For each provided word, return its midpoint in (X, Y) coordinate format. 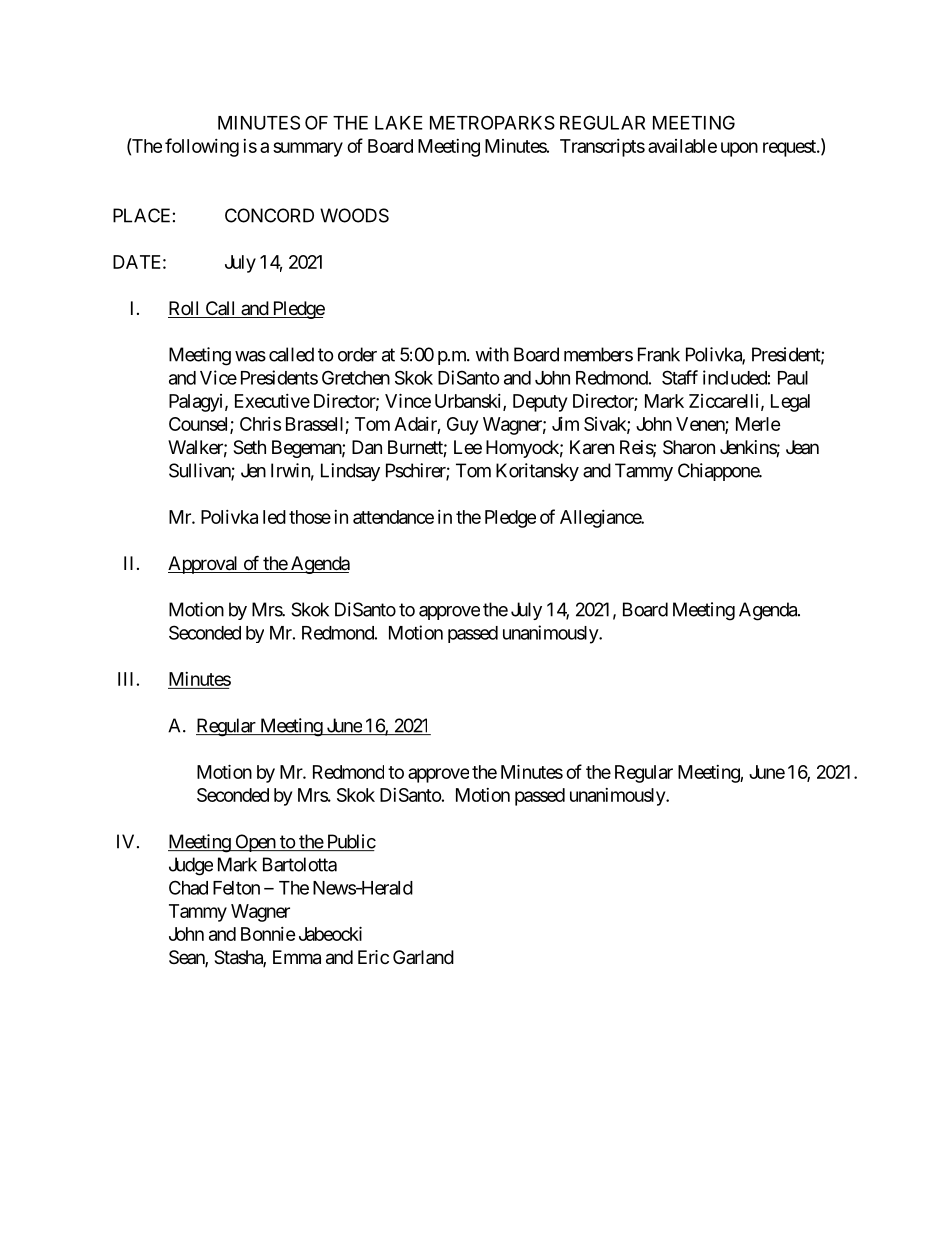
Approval (204, 565)
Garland (423, 957)
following (202, 147)
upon (739, 149)
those (310, 517)
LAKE (399, 123)
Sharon (689, 447)
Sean (187, 958)
